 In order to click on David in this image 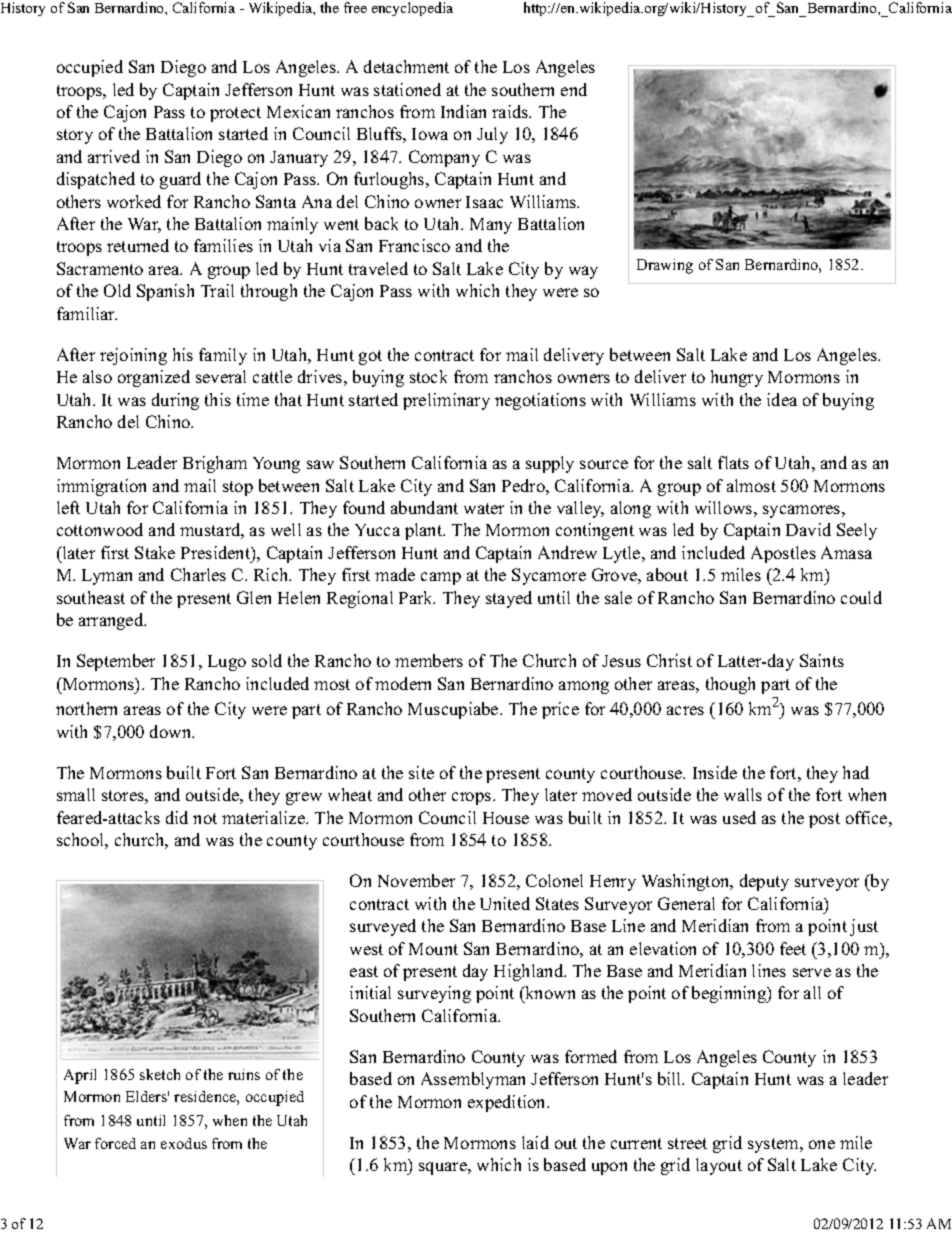, I will do `click(808, 529)`.
